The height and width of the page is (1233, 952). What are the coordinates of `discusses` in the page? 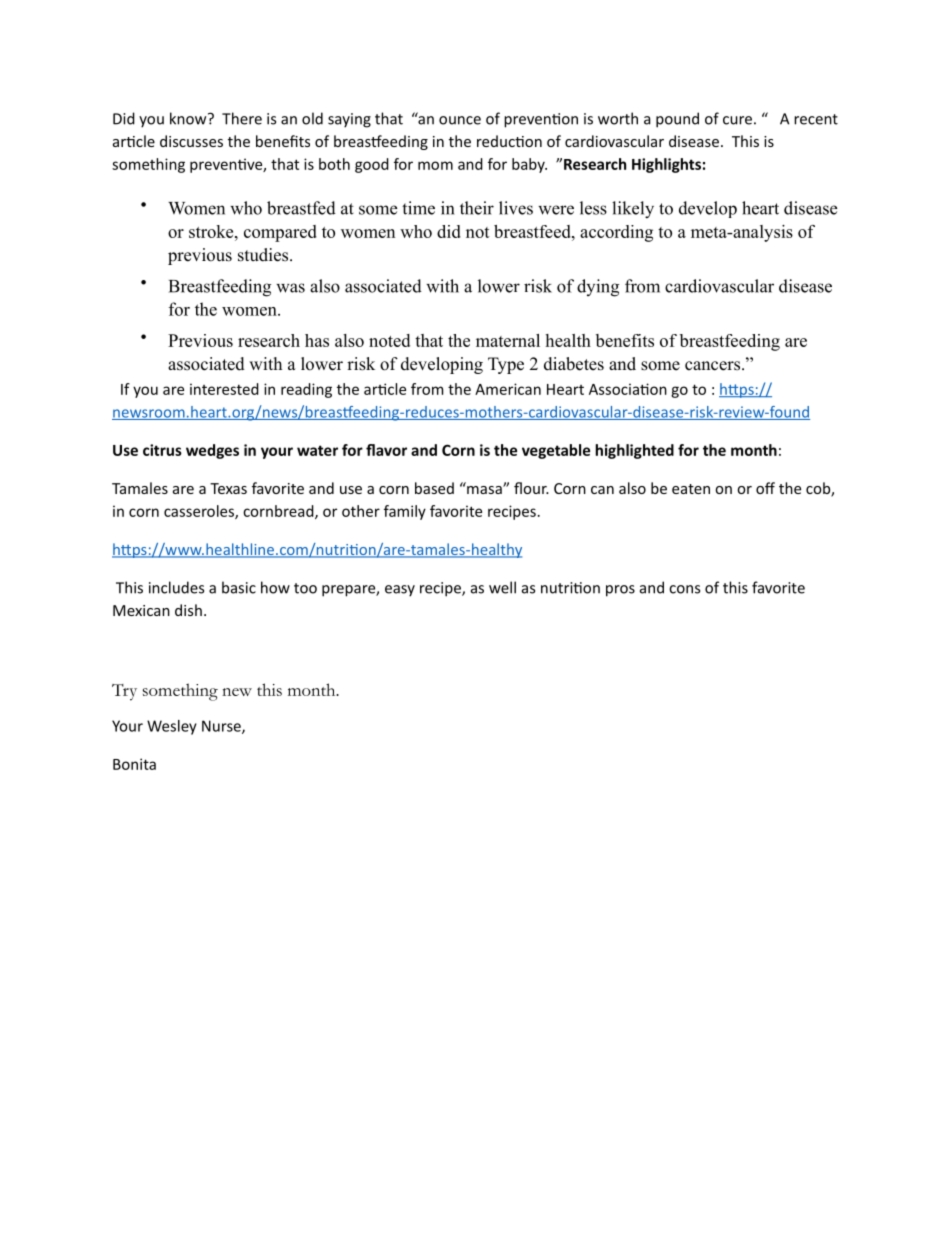 It's located at (191, 141).
